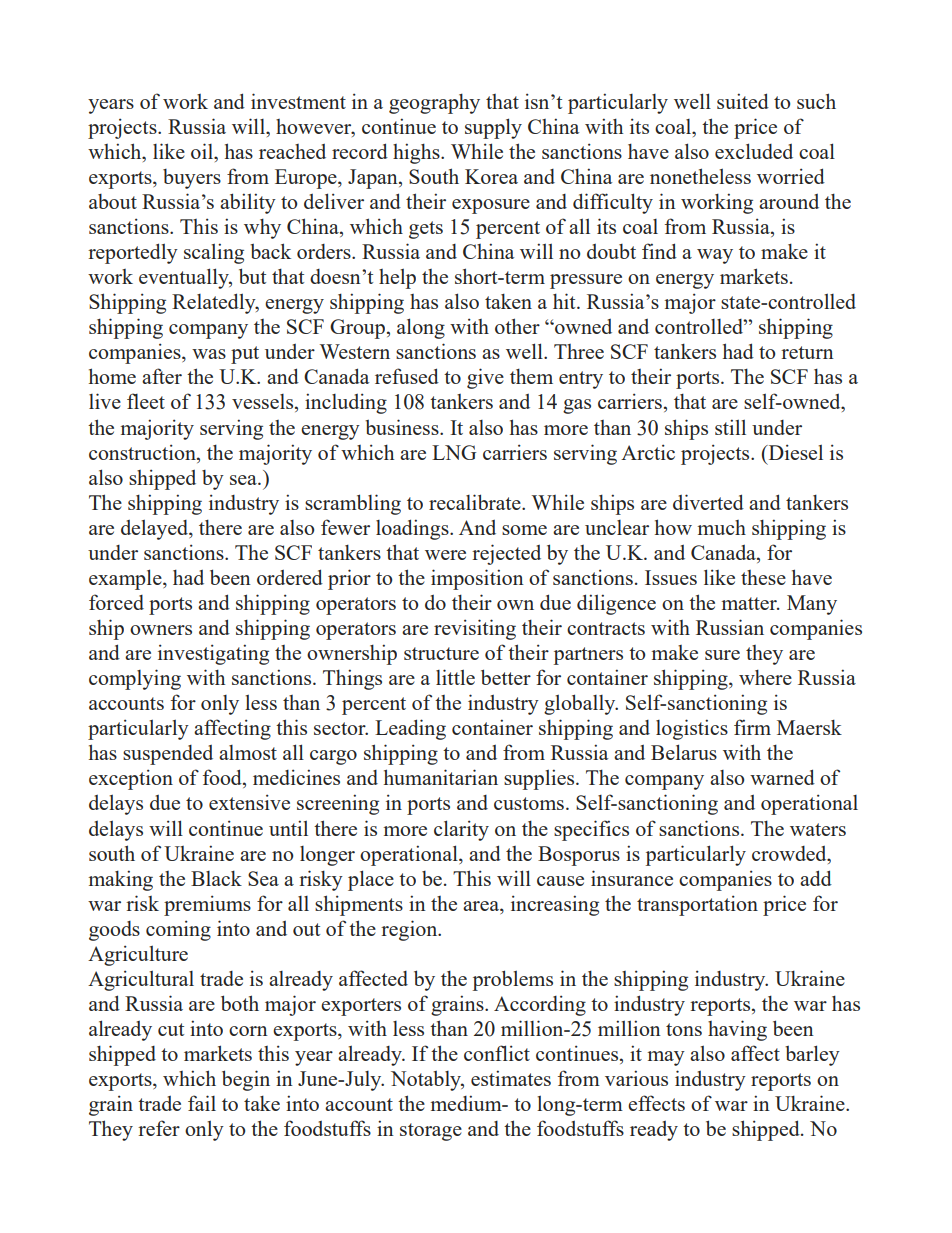 This image has height=1233, width=952. I want to click on construction, so click(143, 452).
